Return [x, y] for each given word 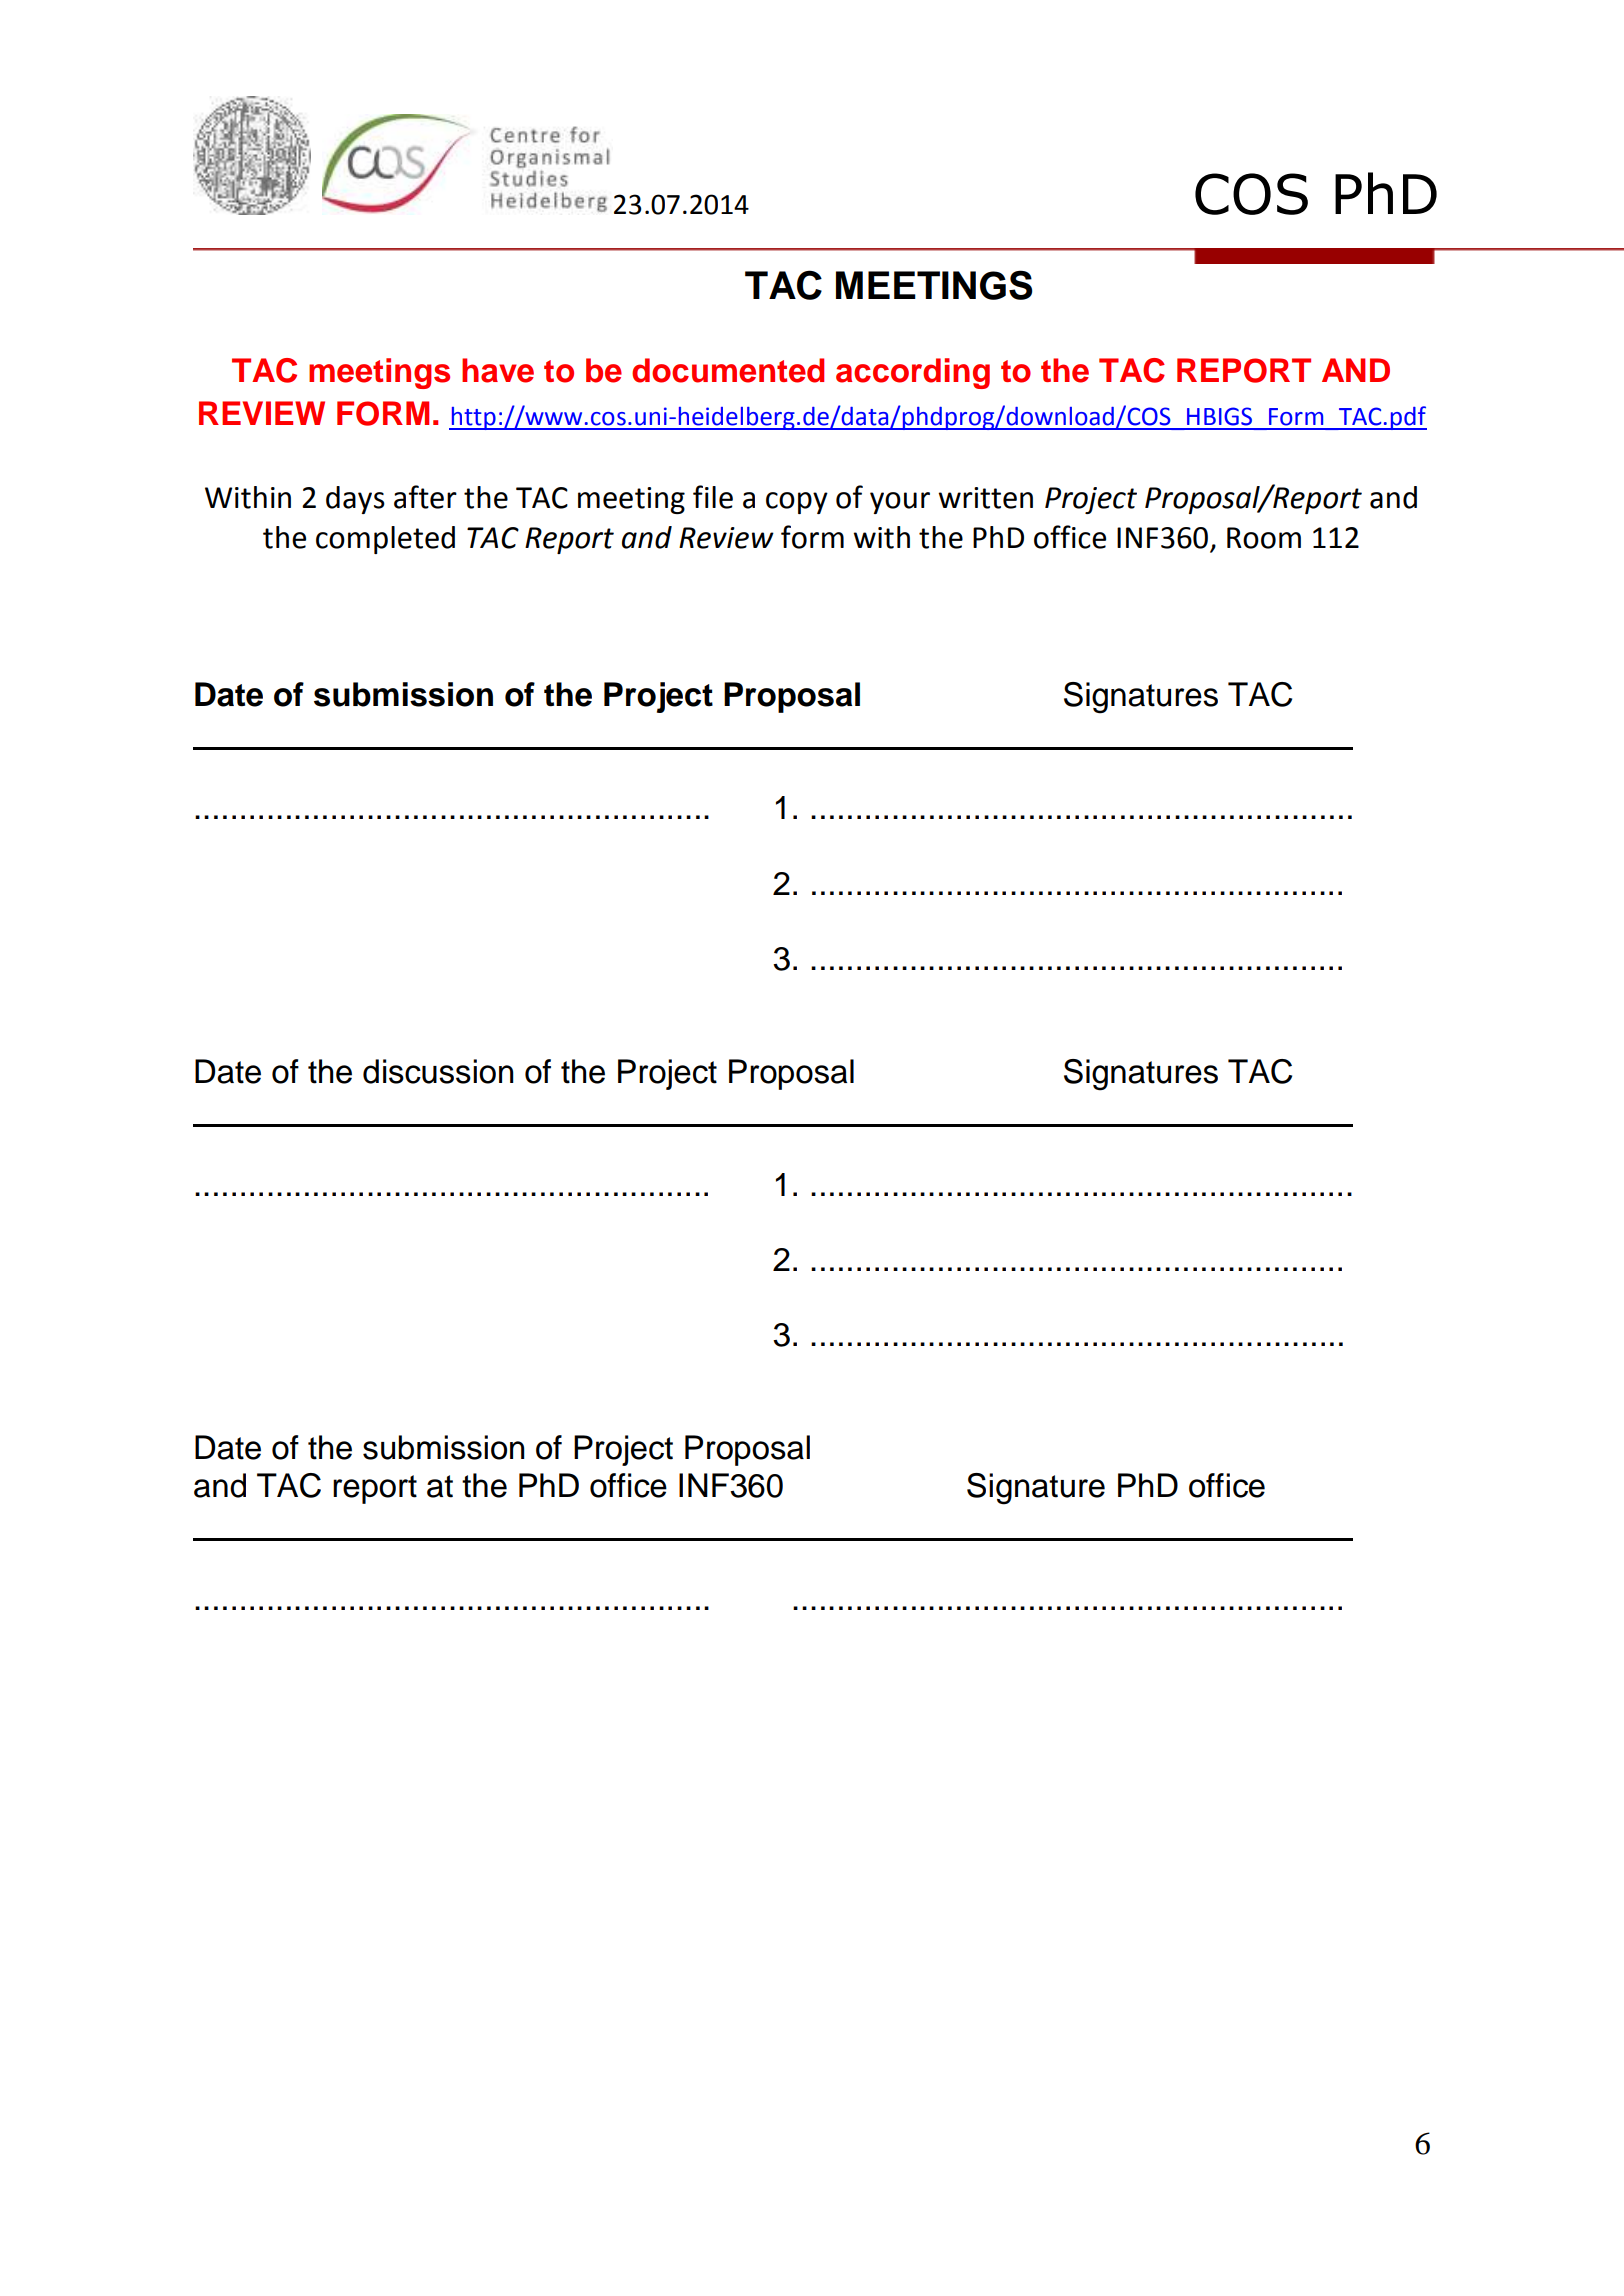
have [498, 370]
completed [385, 540]
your [900, 503]
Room [1264, 538]
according [913, 373]
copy [797, 503]
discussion [438, 1071]
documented [728, 370]
